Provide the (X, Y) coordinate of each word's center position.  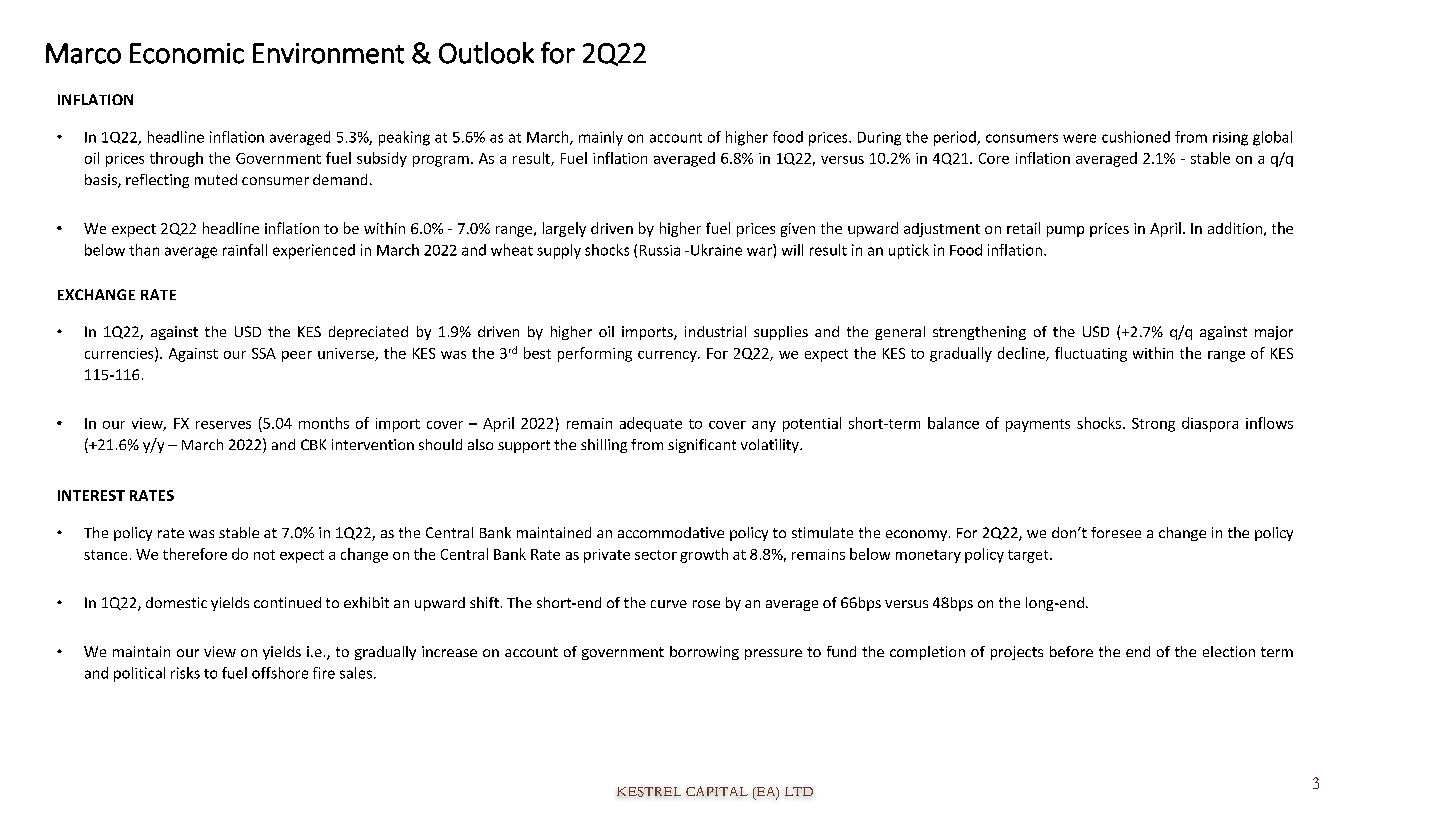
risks (185, 673)
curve (669, 604)
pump (1065, 231)
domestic (176, 602)
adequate (651, 424)
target (1029, 556)
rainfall (245, 250)
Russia (660, 250)
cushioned (1136, 137)
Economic (187, 53)
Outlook (486, 53)
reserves (223, 425)
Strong (1153, 425)
